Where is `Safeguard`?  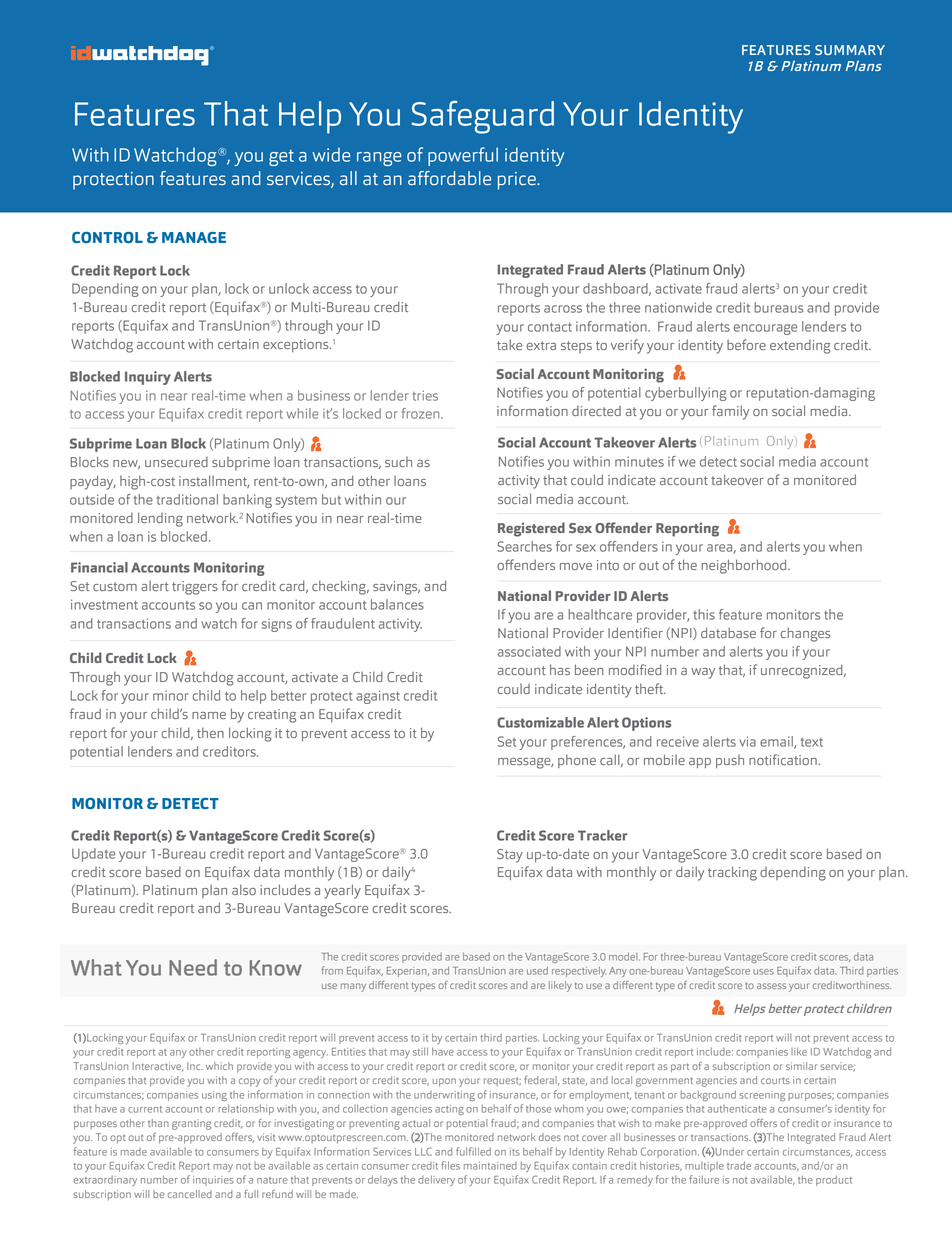 Safeguard is located at coordinates (482, 117).
